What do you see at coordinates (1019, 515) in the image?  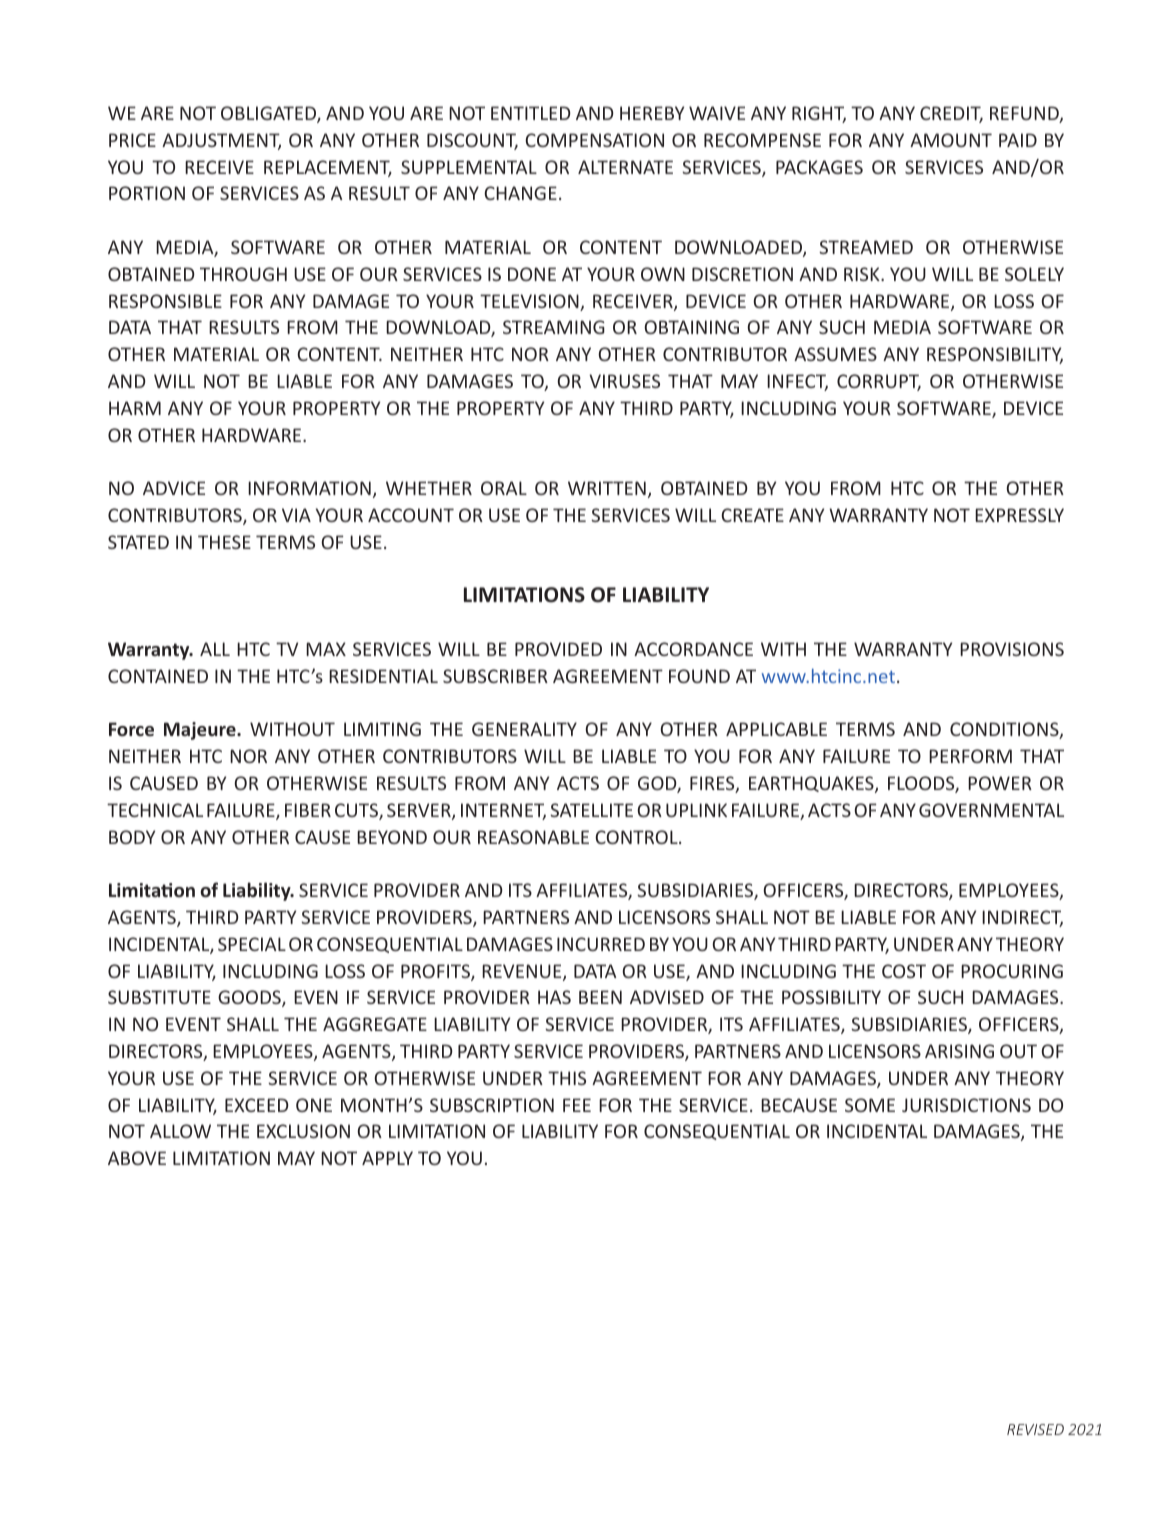 I see `EXPRESSLY` at bounding box center [1019, 515].
